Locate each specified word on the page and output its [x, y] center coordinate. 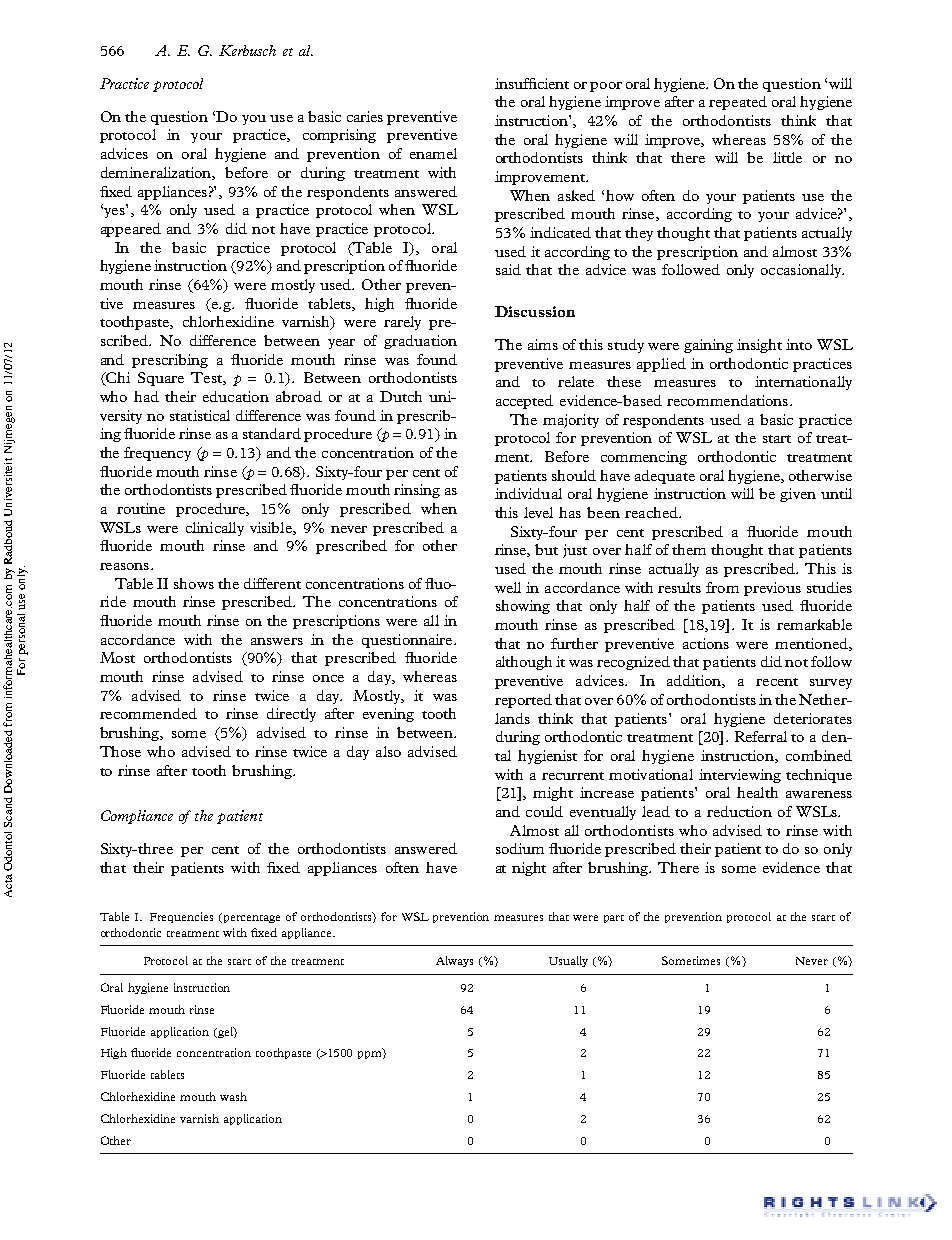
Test [207, 378]
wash [233, 1096]
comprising [339, 136]
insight [759, 346]
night [529, 869]
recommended [148, 713]
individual [528, 493]
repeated [738, 103]
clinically [215, 529]
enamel [433, 153]
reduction [739, 811]
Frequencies [181, 917]
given [798, 495]
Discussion [535, 311]
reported [523, 701]
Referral [761, 736]
